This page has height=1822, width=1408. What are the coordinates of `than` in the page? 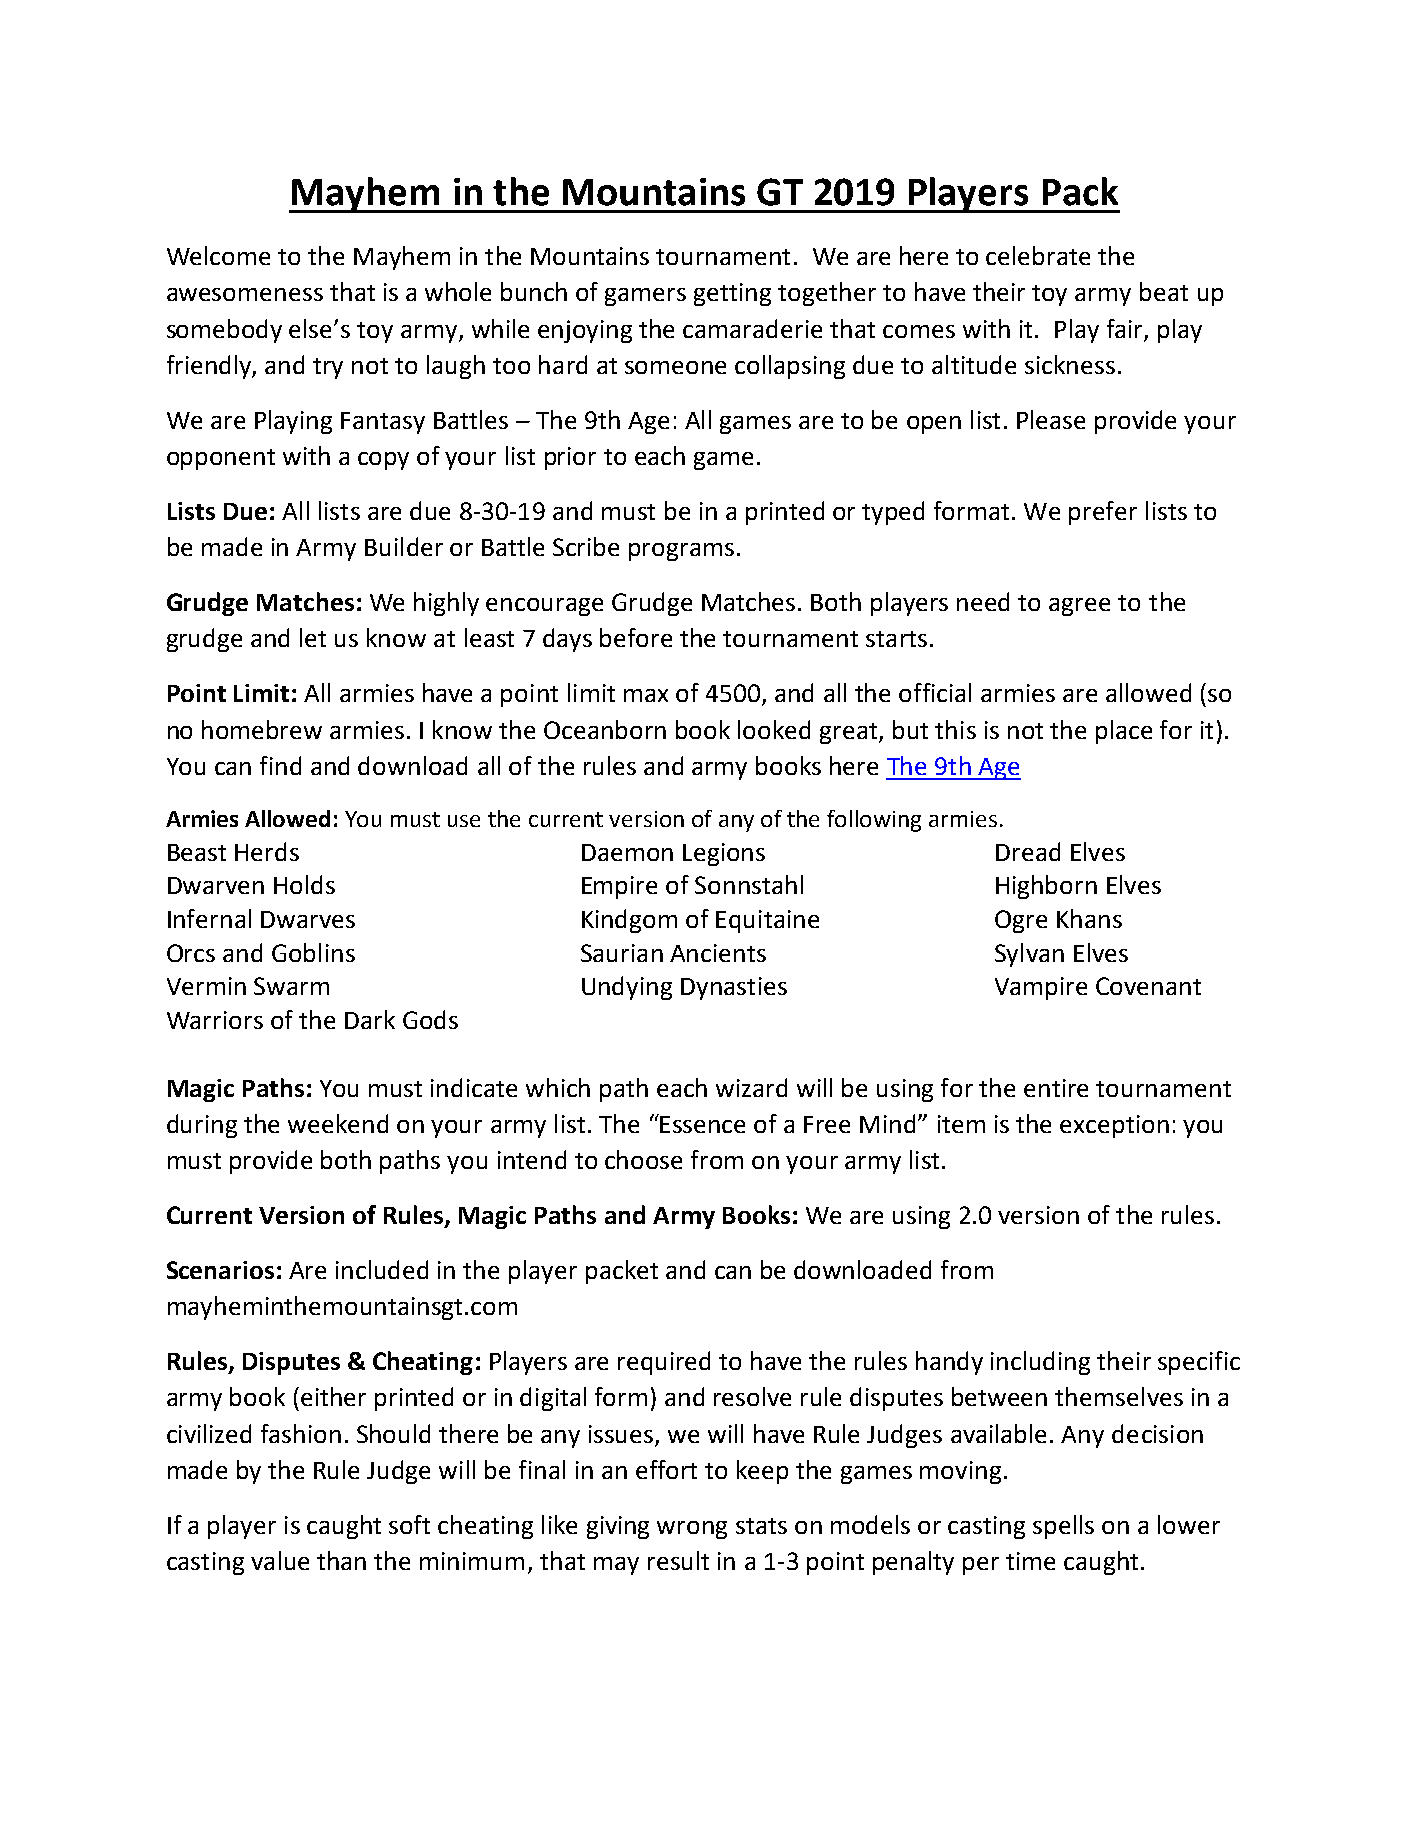 It's located at (341, 1560).
